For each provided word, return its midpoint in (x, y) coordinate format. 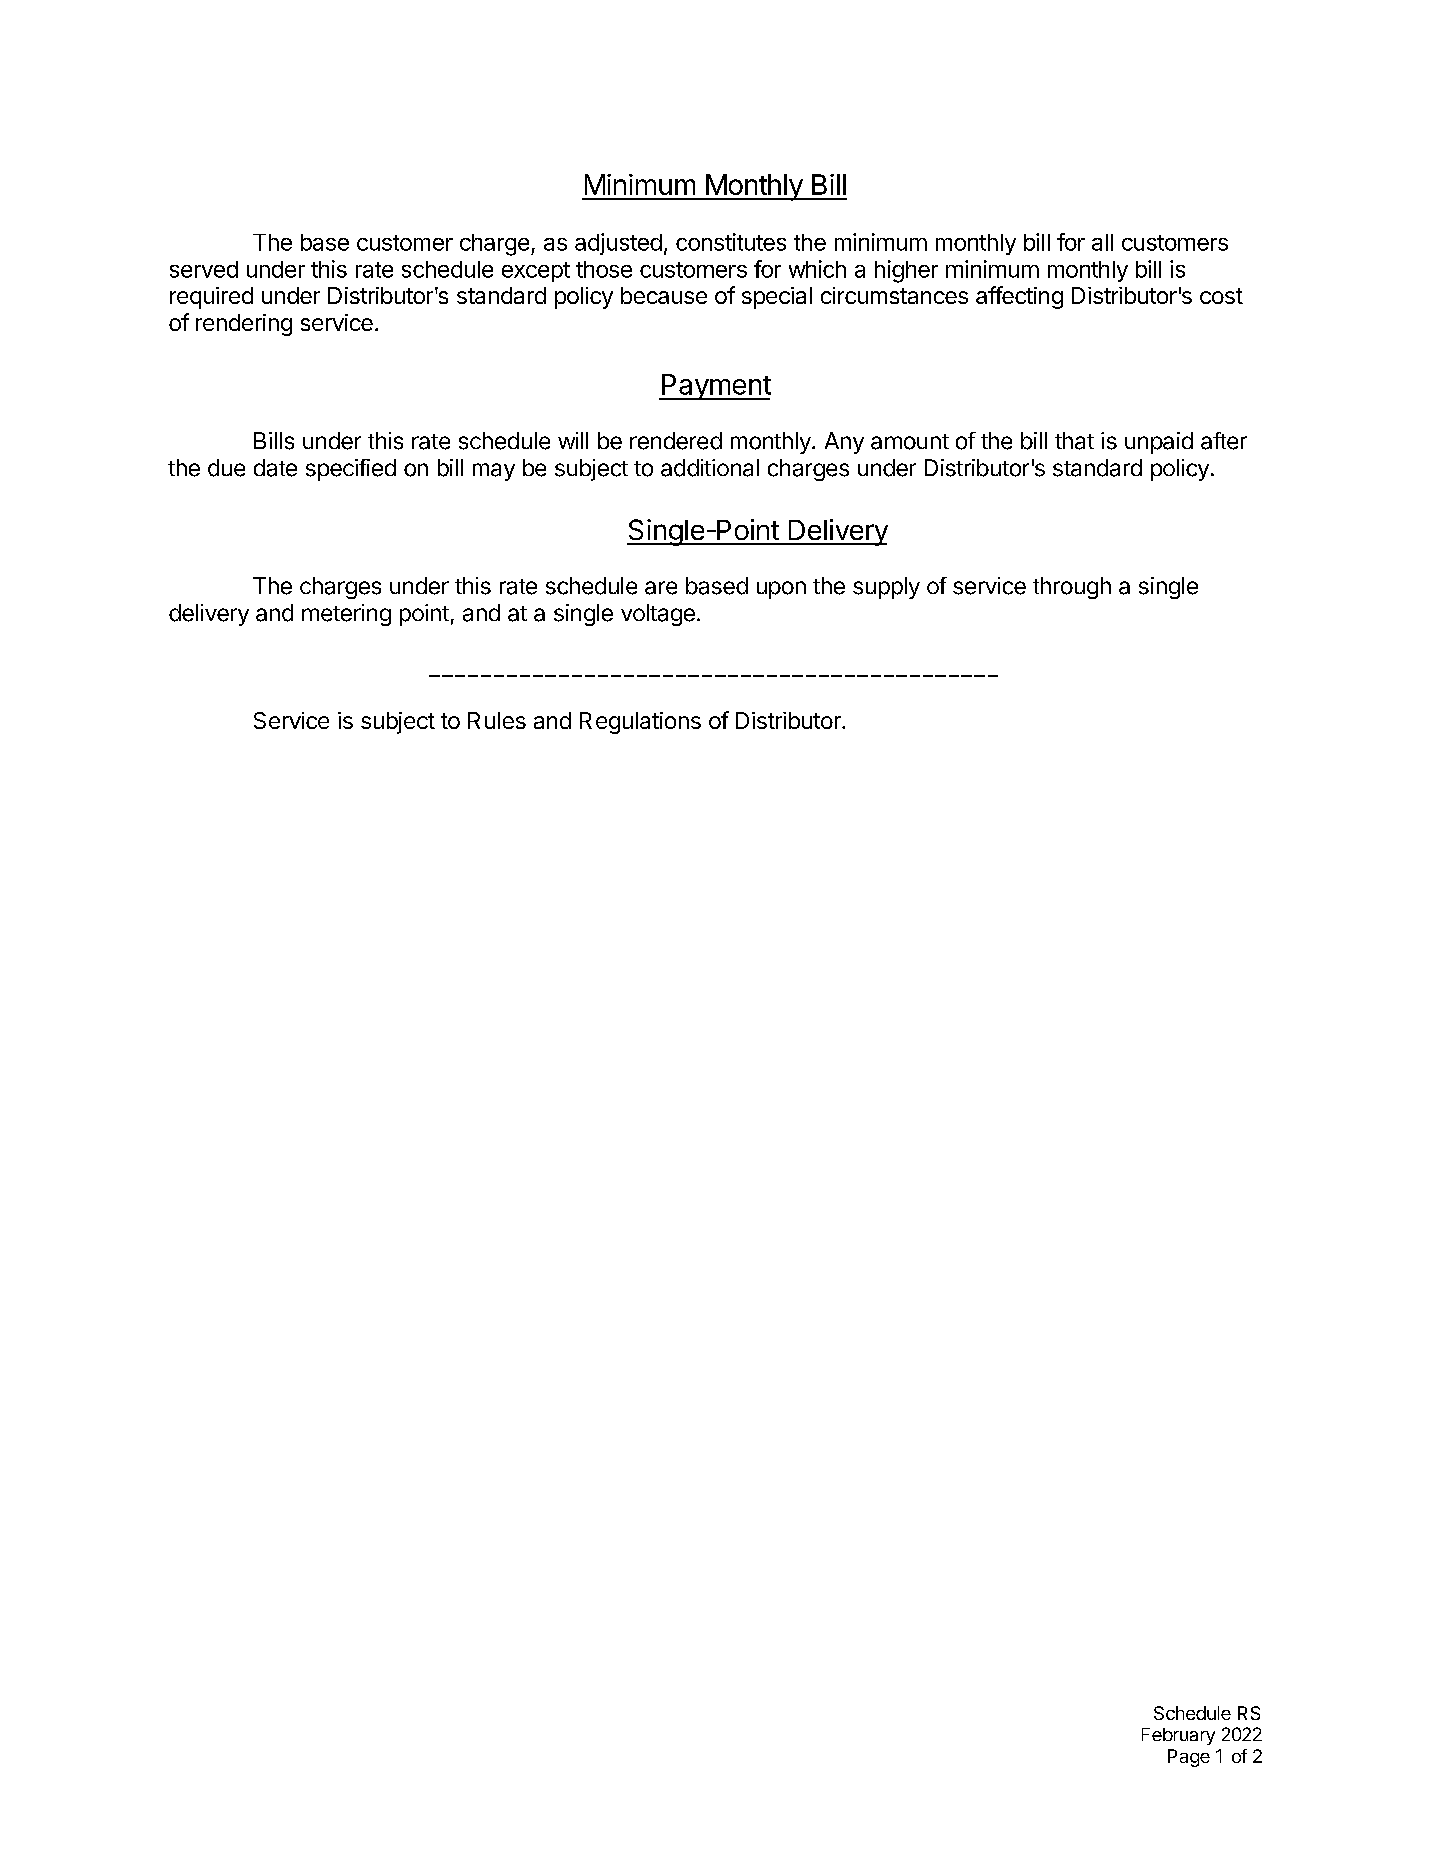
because (664, 295)
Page (1189, 1758)
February (1178, 1736)
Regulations (640, 723)
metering (346, 615)
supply (886, 588)
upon (781, 590)
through (1072, 588)
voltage (658, 615)
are (661, 588)
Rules (497, 720)
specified (351, 470)
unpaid (1159, 443)
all (1102, 242)
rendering (244, 325)
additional (710, 468)
